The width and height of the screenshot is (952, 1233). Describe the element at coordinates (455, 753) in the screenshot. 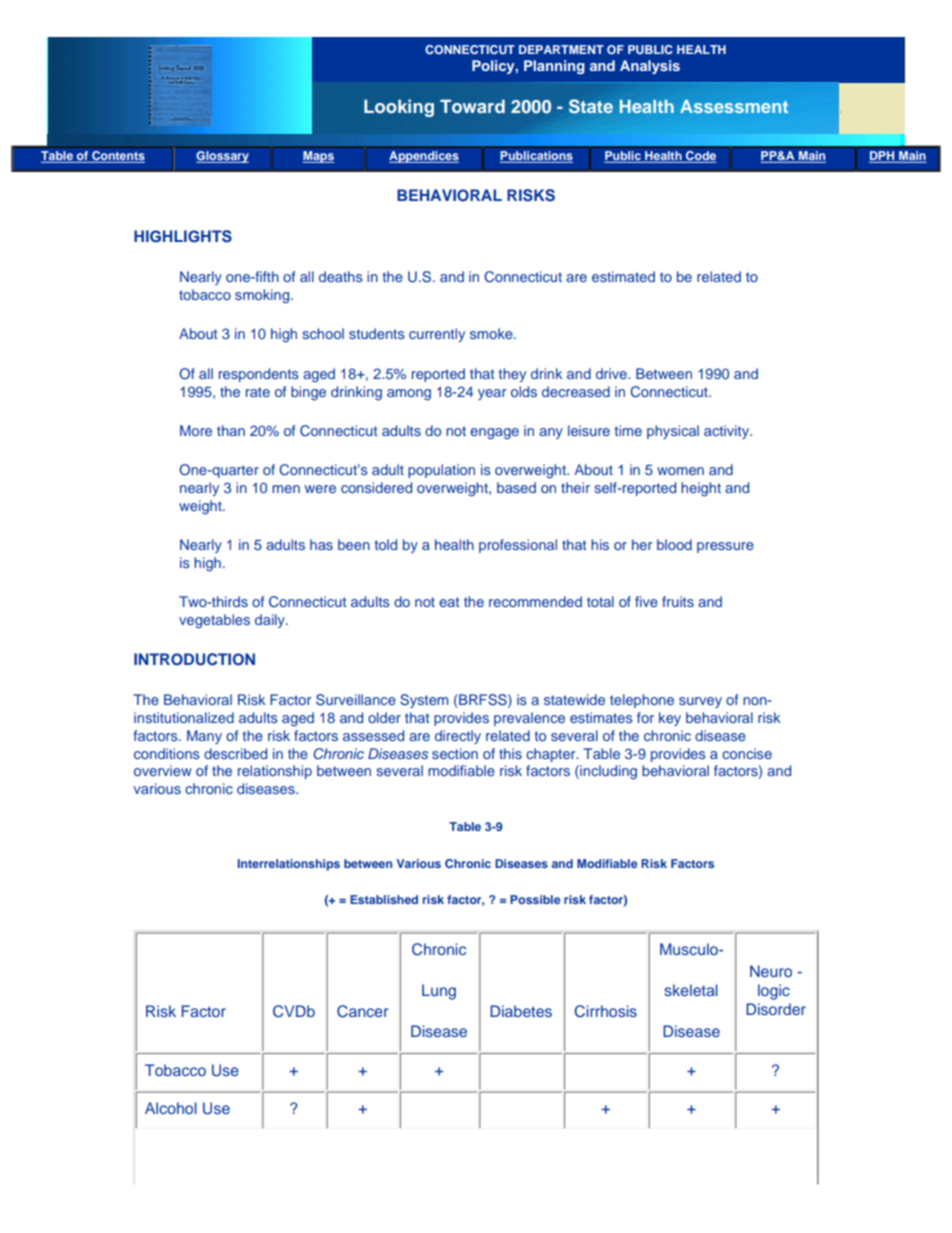

I see `section` at that location.
